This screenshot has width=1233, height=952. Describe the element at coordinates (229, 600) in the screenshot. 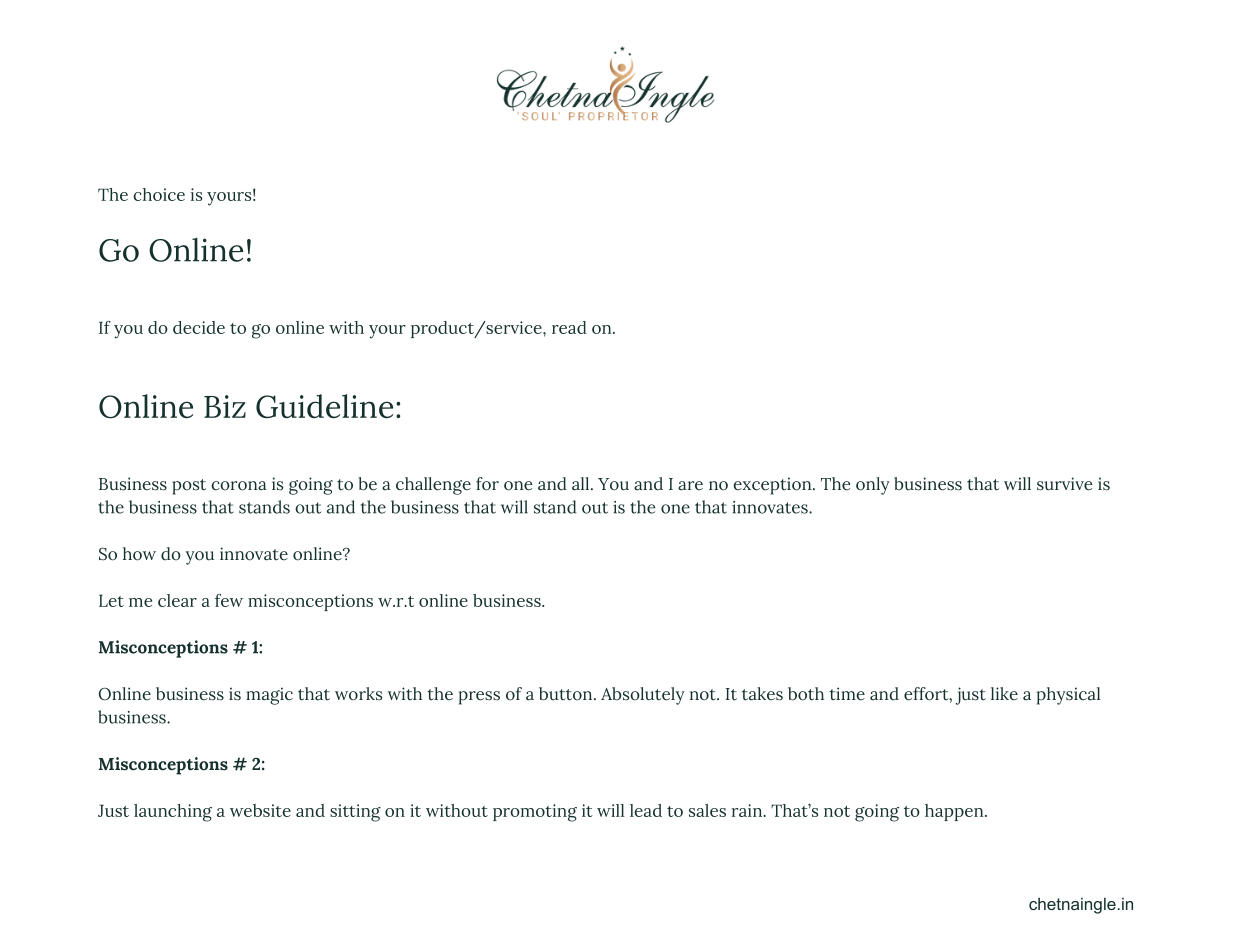

I see `few` at that location.
